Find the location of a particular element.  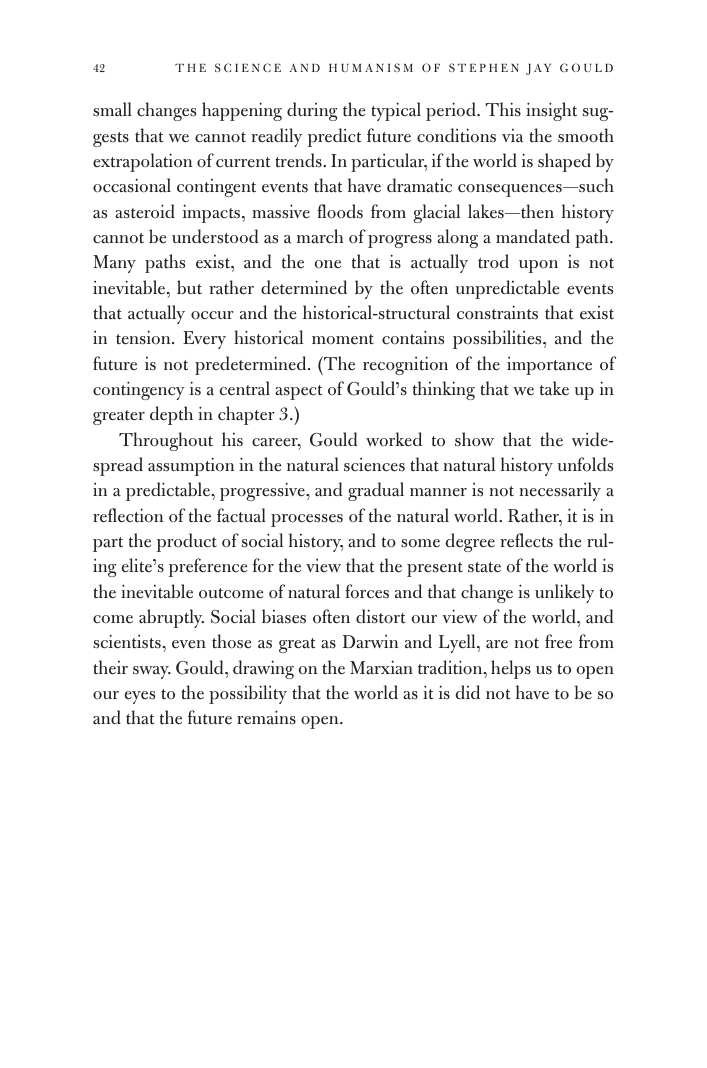

during is located at coordinates (312, 111).
